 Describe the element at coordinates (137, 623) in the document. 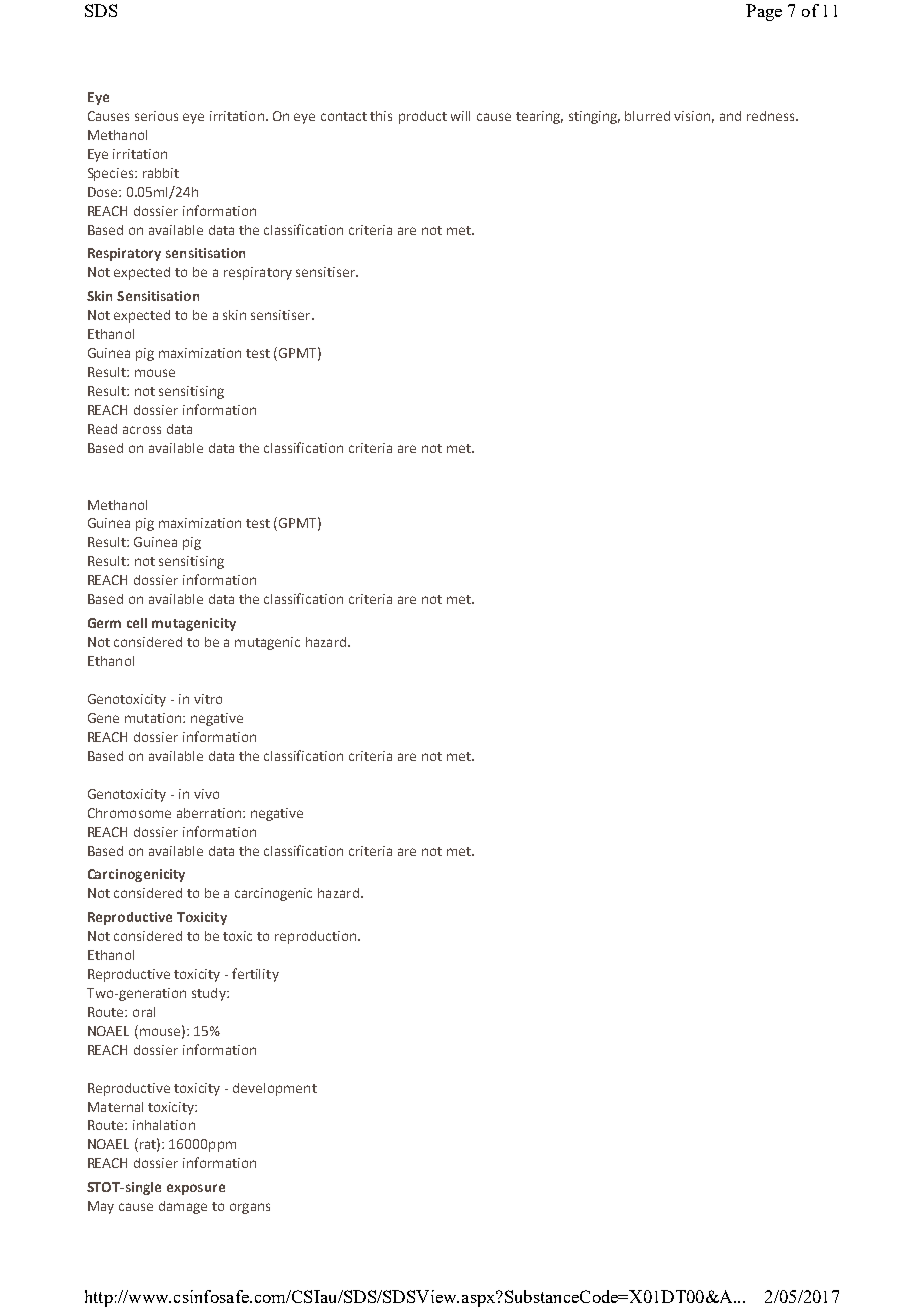

I see `cell` at that location.
